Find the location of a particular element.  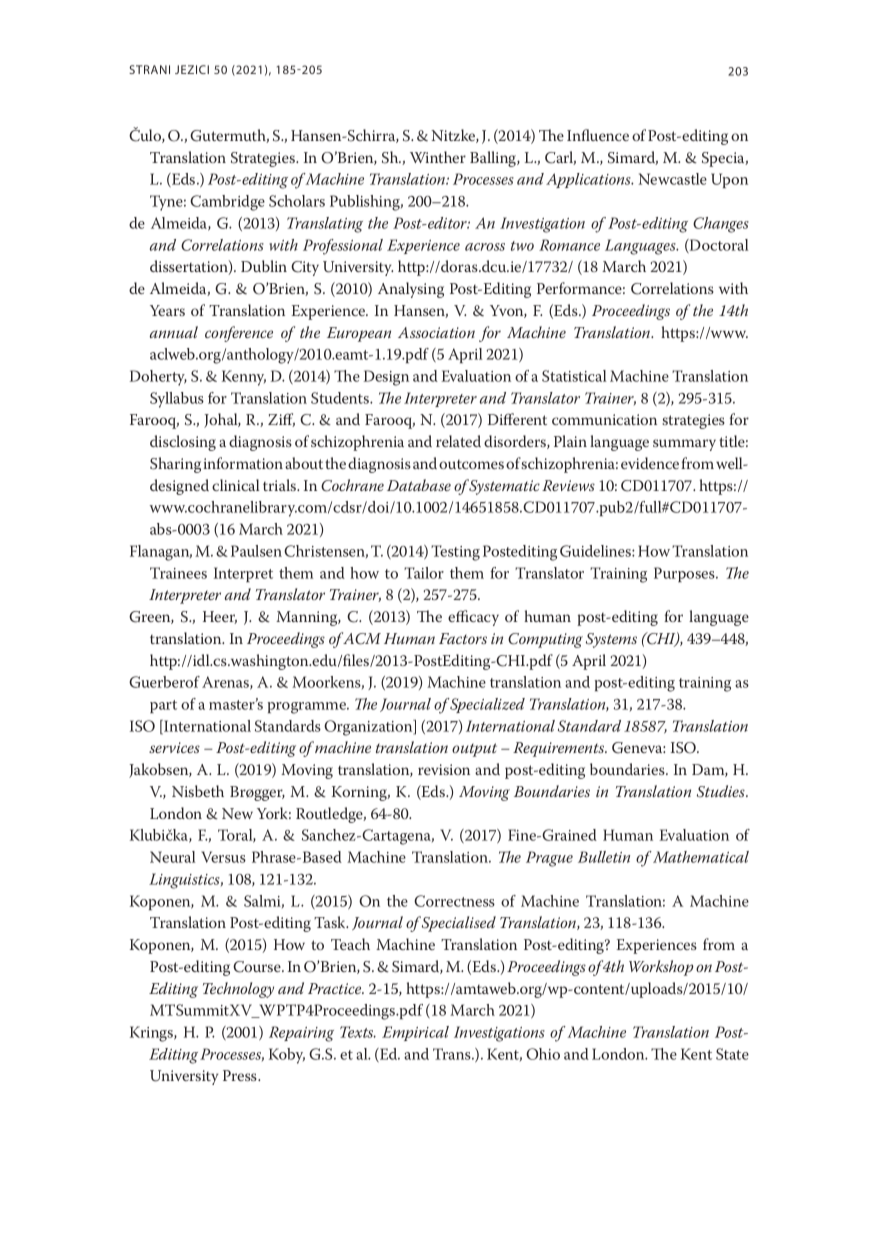

Versus is located at coordinates (223, 857).
